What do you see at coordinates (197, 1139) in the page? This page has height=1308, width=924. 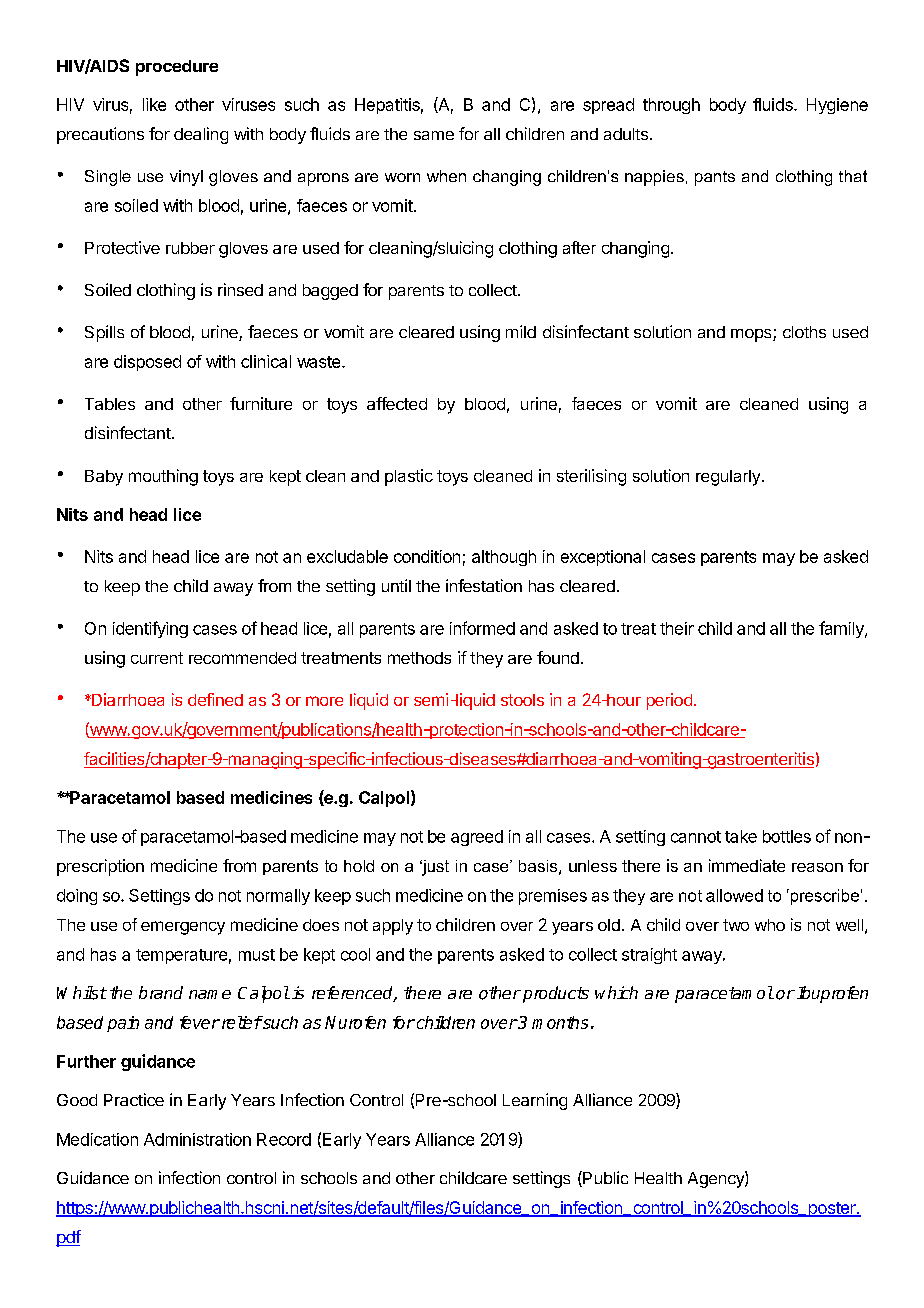 I see `Administration` at bounding box center [197, 1139].
